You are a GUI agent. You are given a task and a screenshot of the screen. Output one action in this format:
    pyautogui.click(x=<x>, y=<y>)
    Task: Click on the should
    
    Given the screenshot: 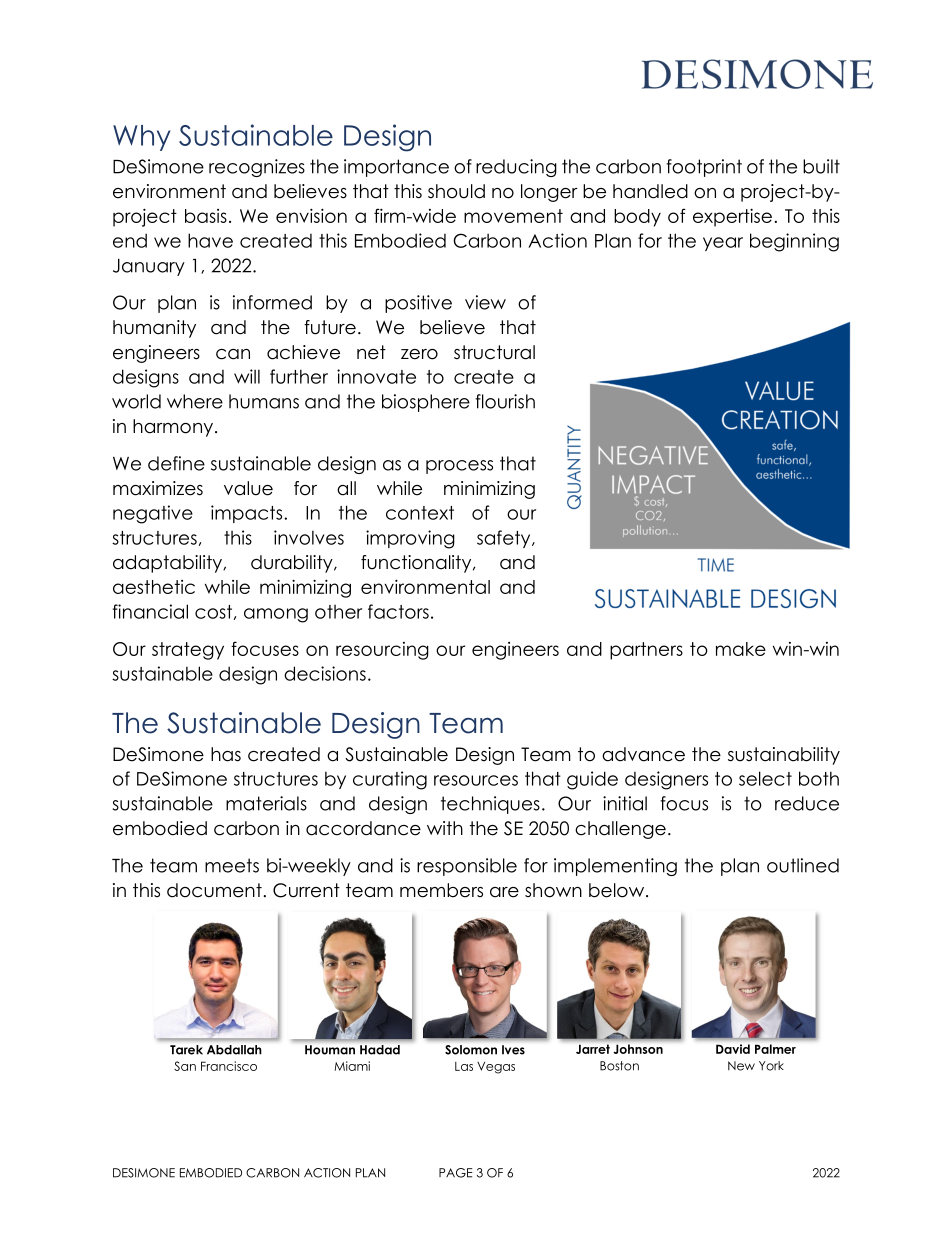 What is the action you would take?
    pyautogui.click(x=456, y=191)
